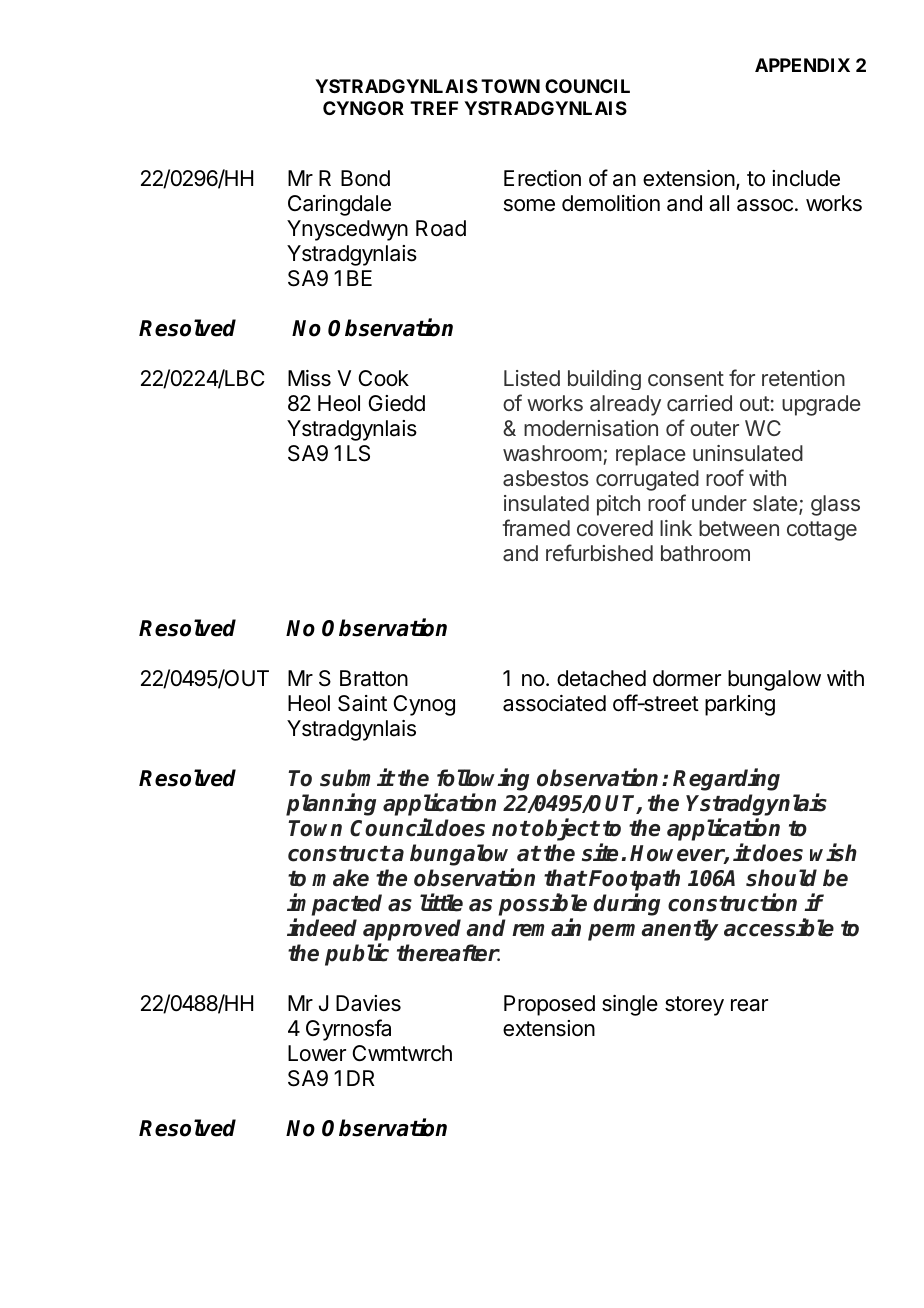  I want to click on parking, so click(740, 705).
